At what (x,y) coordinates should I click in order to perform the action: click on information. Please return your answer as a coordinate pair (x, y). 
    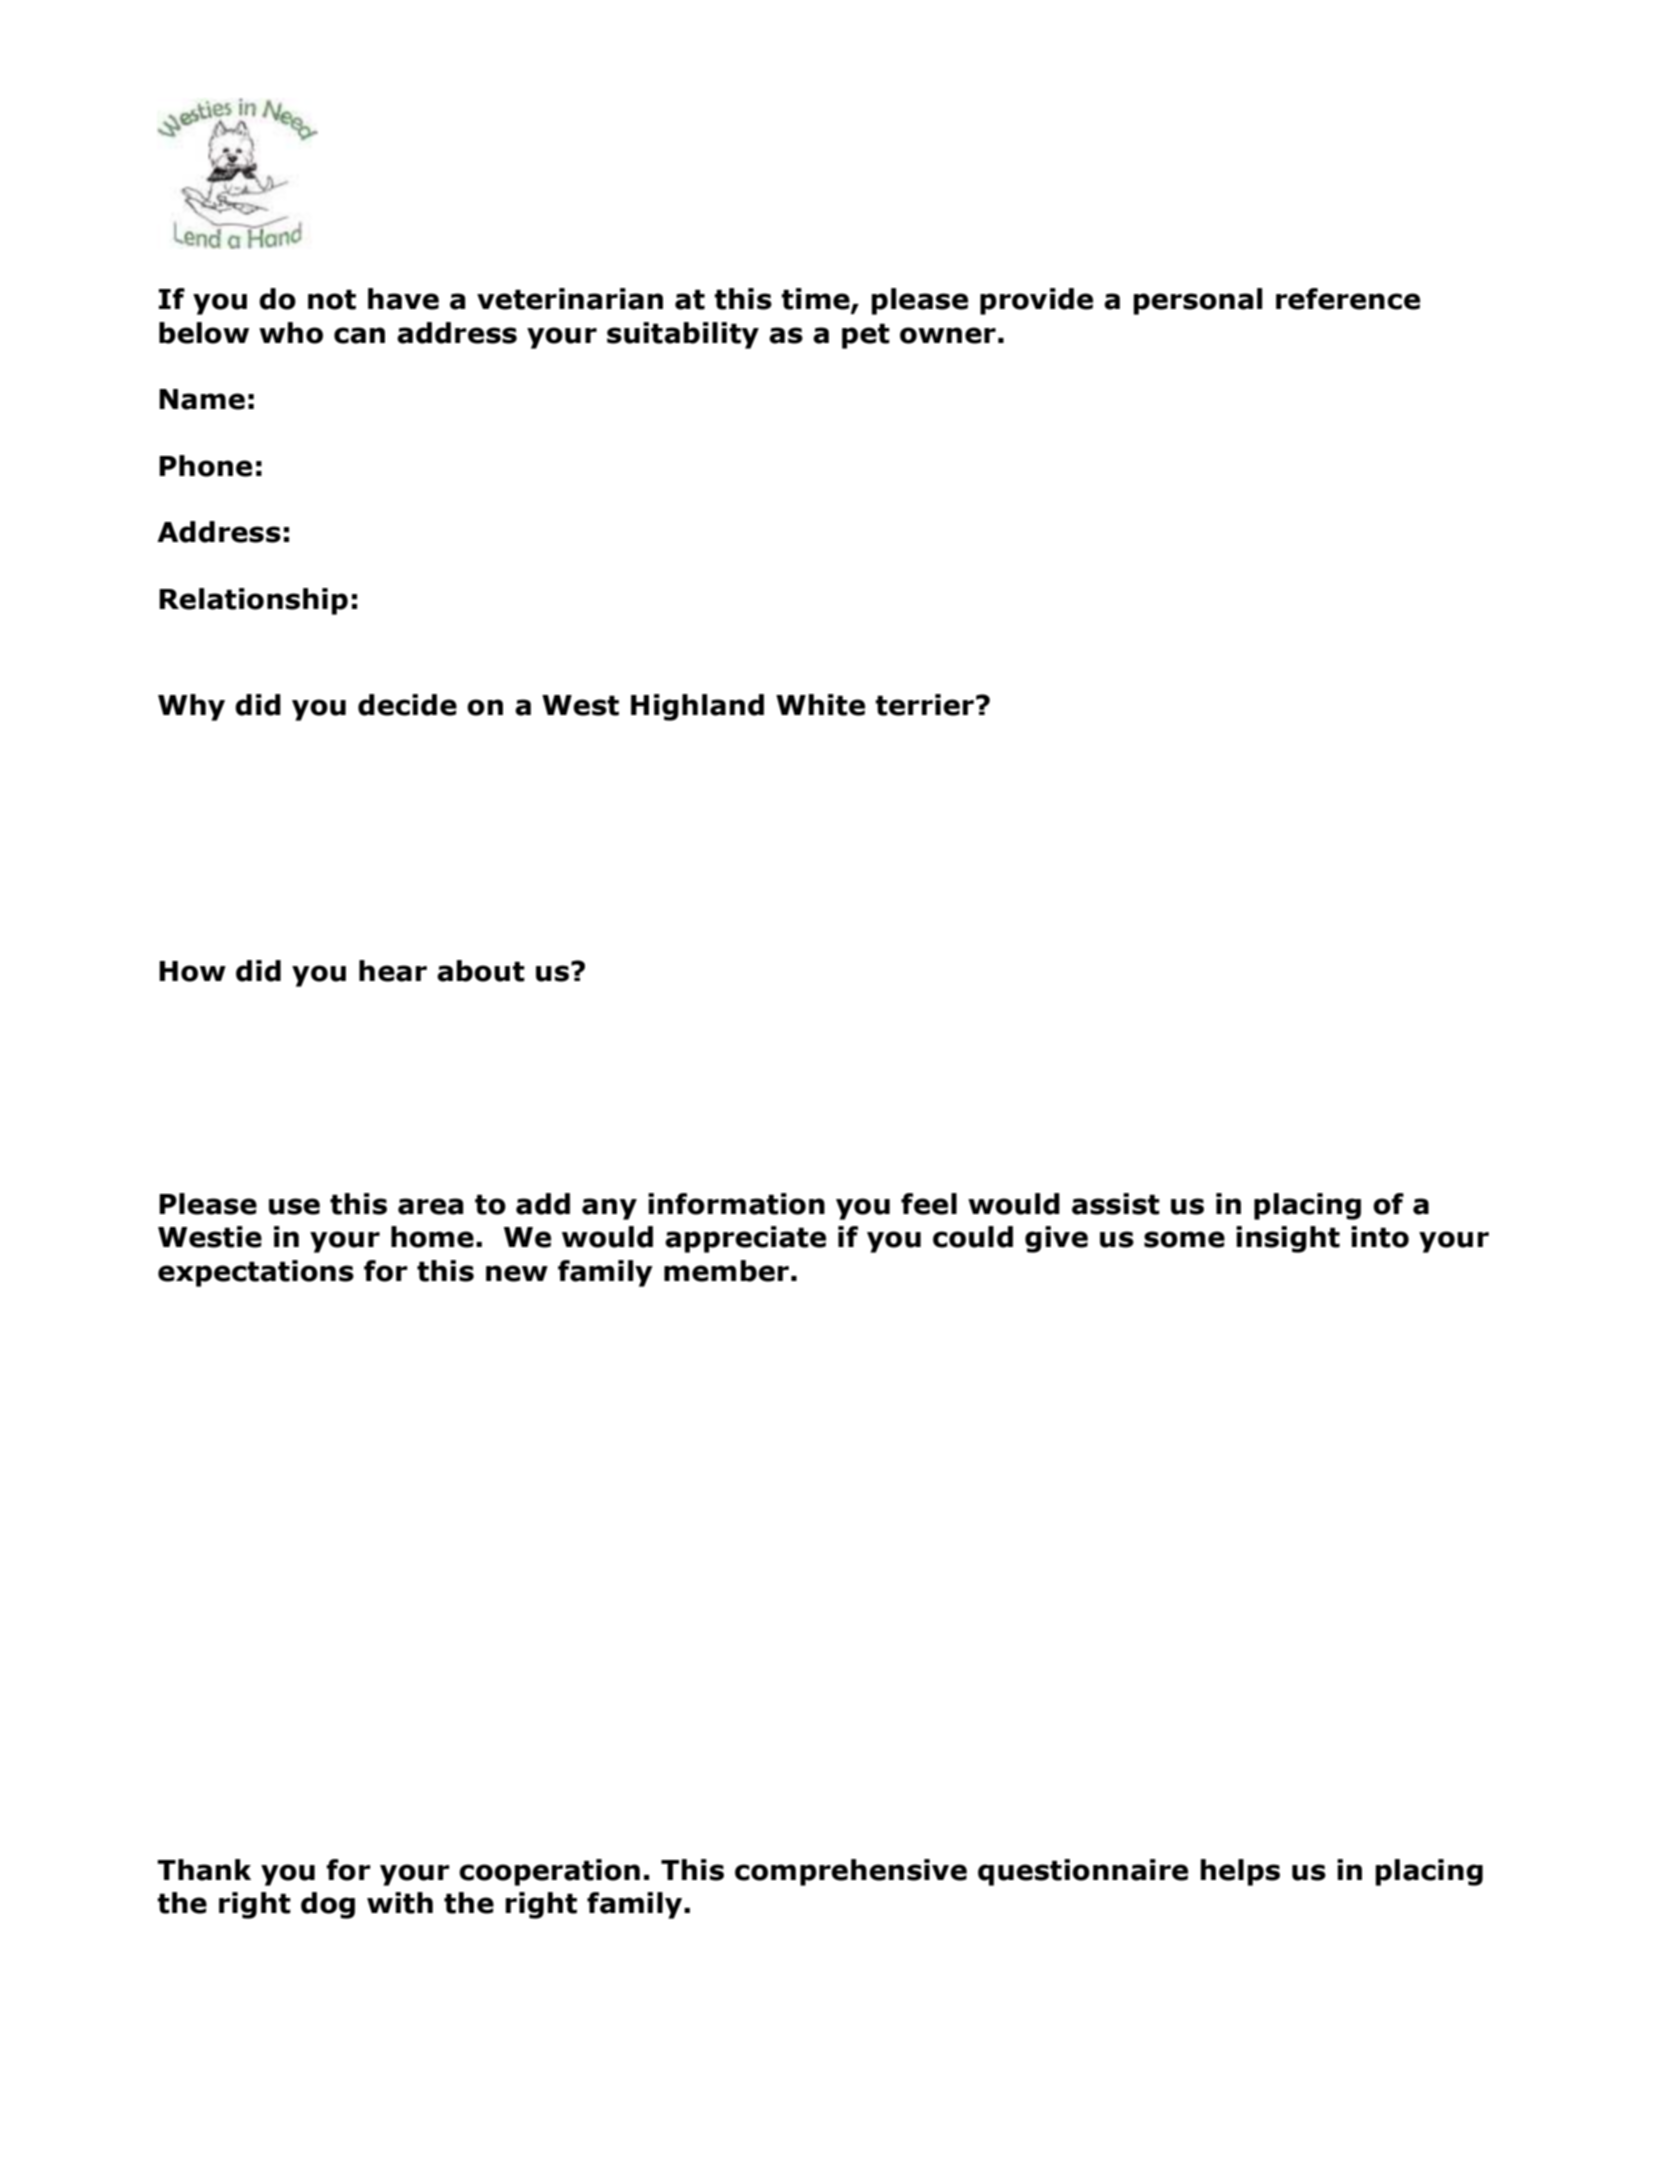
    Looking at the image, I should click on (736, 1204).
